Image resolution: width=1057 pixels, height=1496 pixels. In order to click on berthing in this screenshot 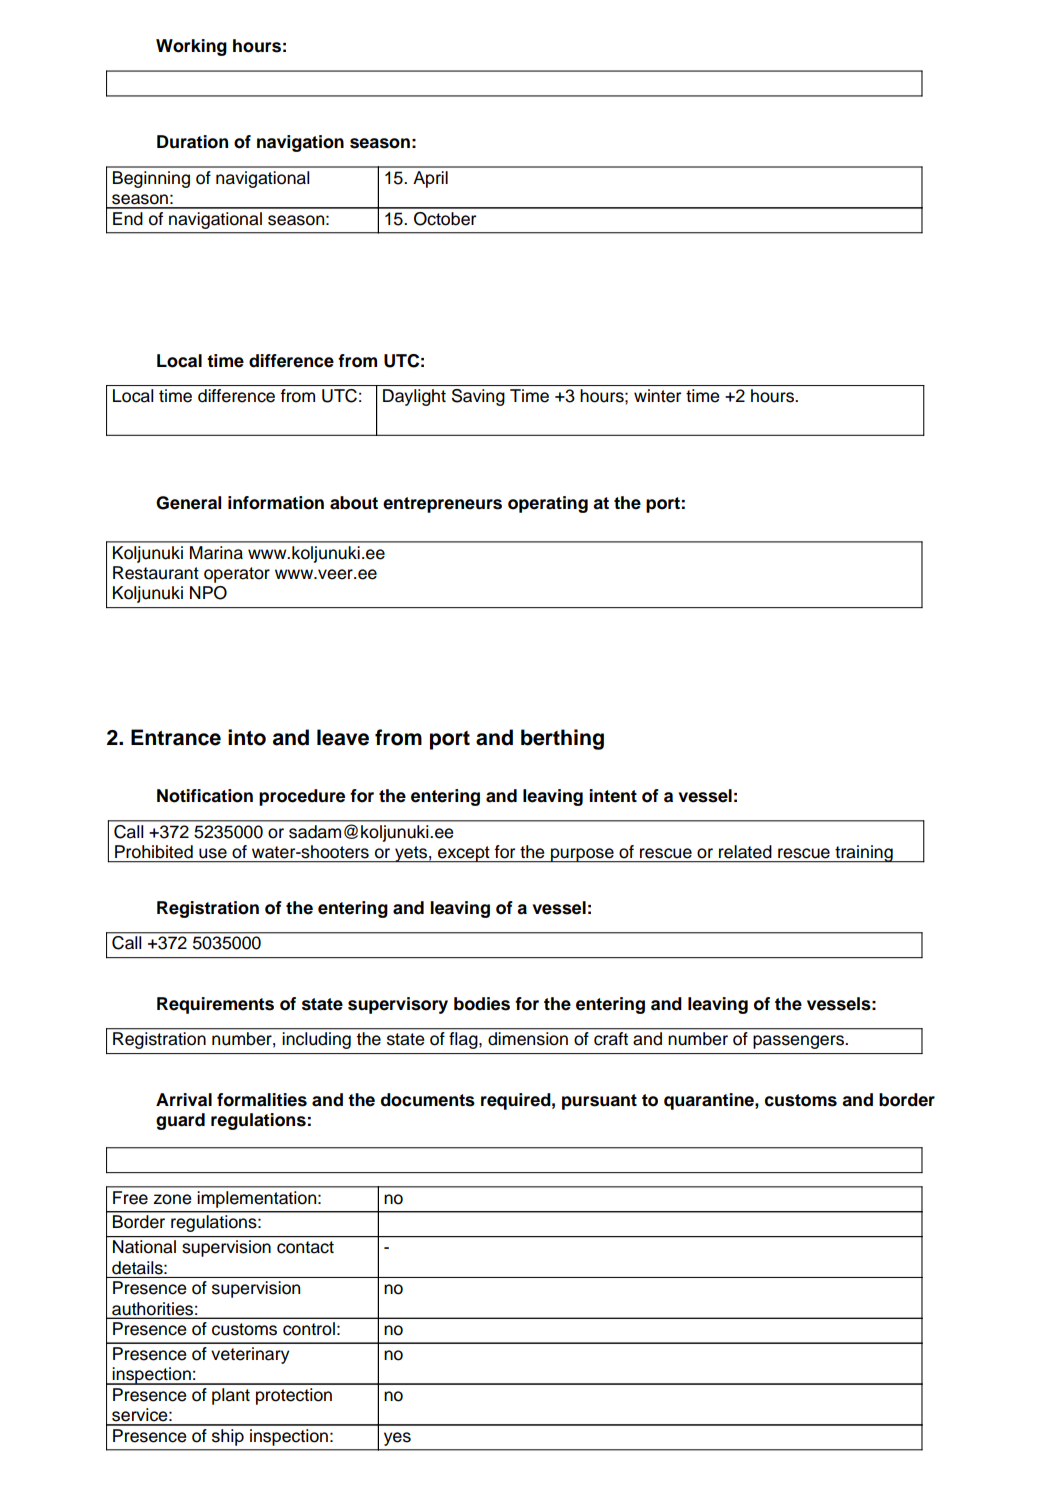, I will do `click(562, 739)`.
